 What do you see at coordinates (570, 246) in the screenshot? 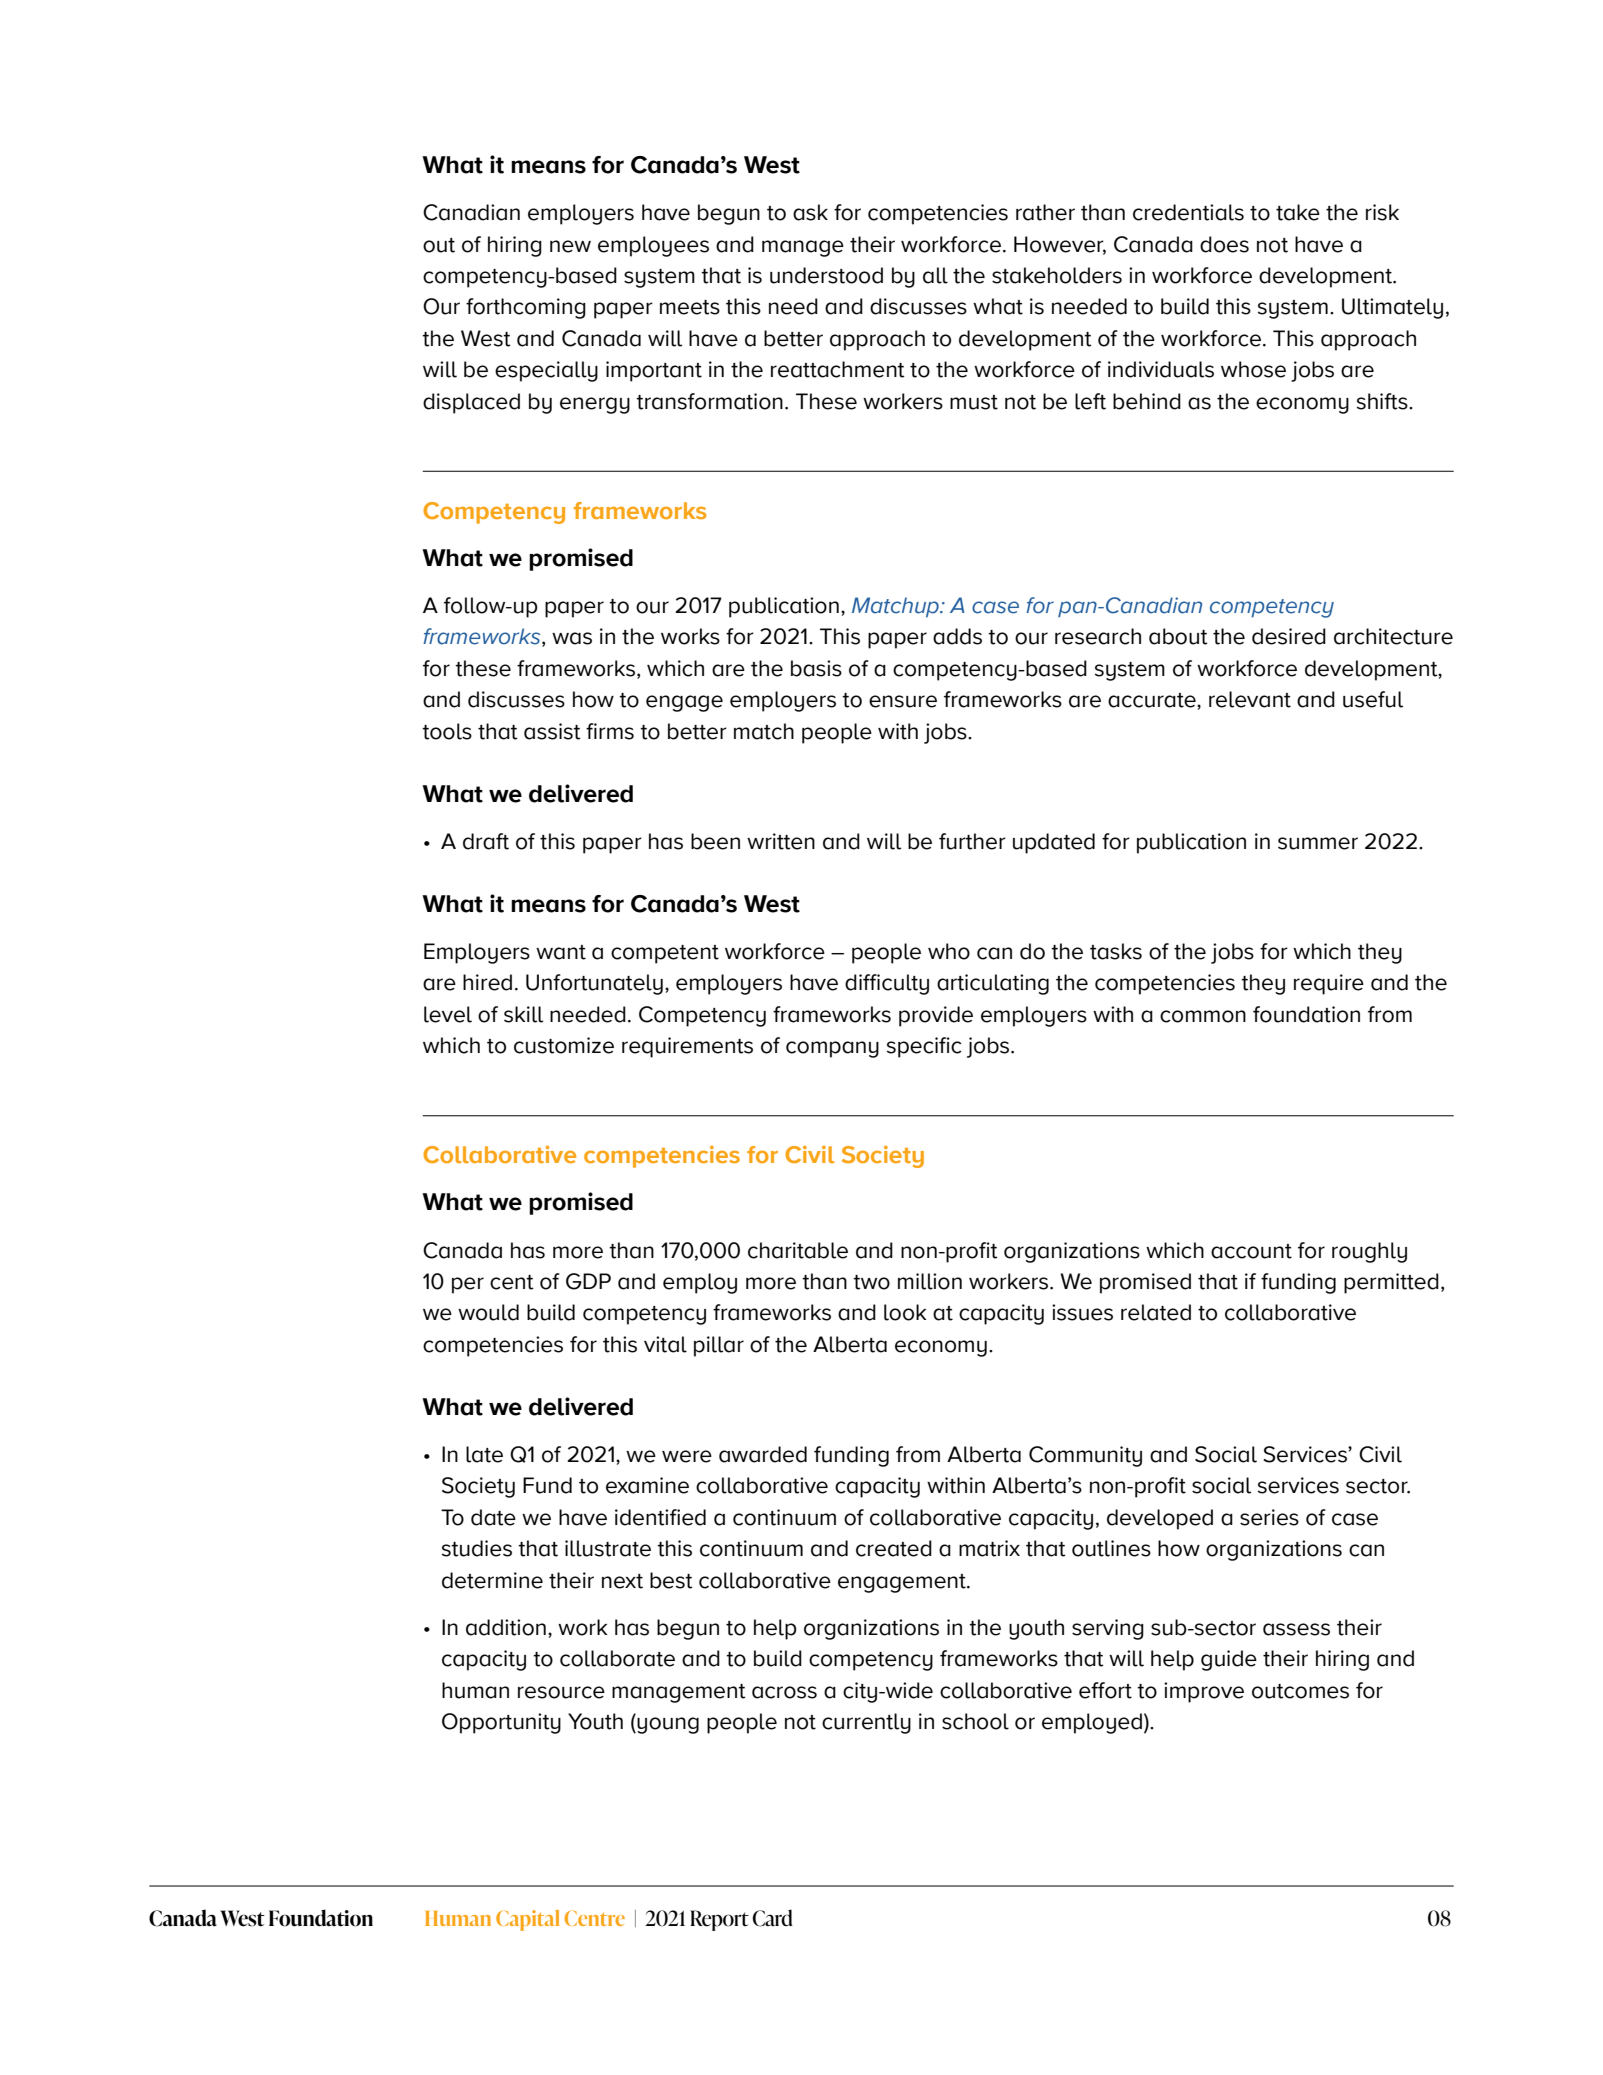
I see `new` at bounding box center [570, 246].
